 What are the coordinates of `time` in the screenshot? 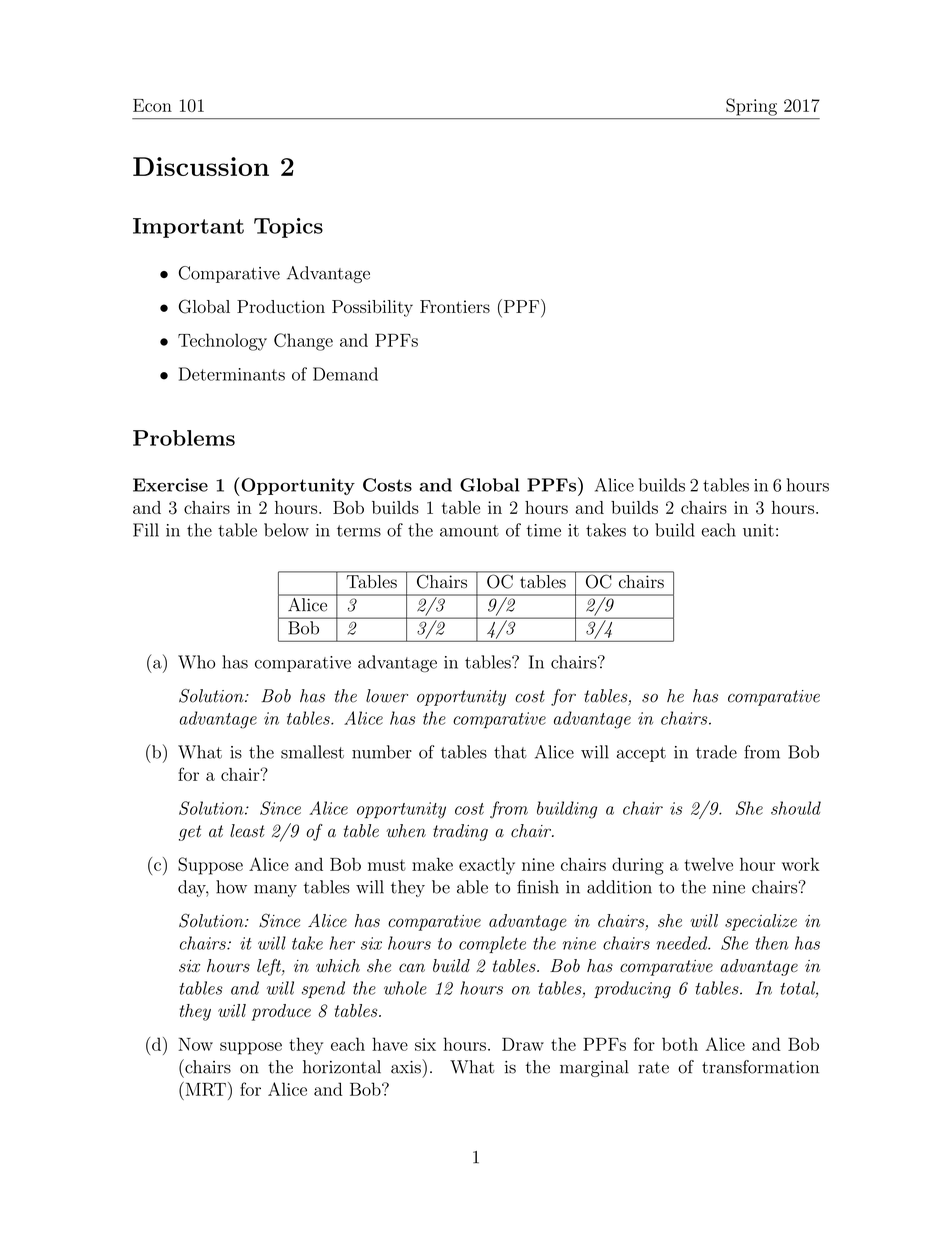 It's located at (543, 530).
